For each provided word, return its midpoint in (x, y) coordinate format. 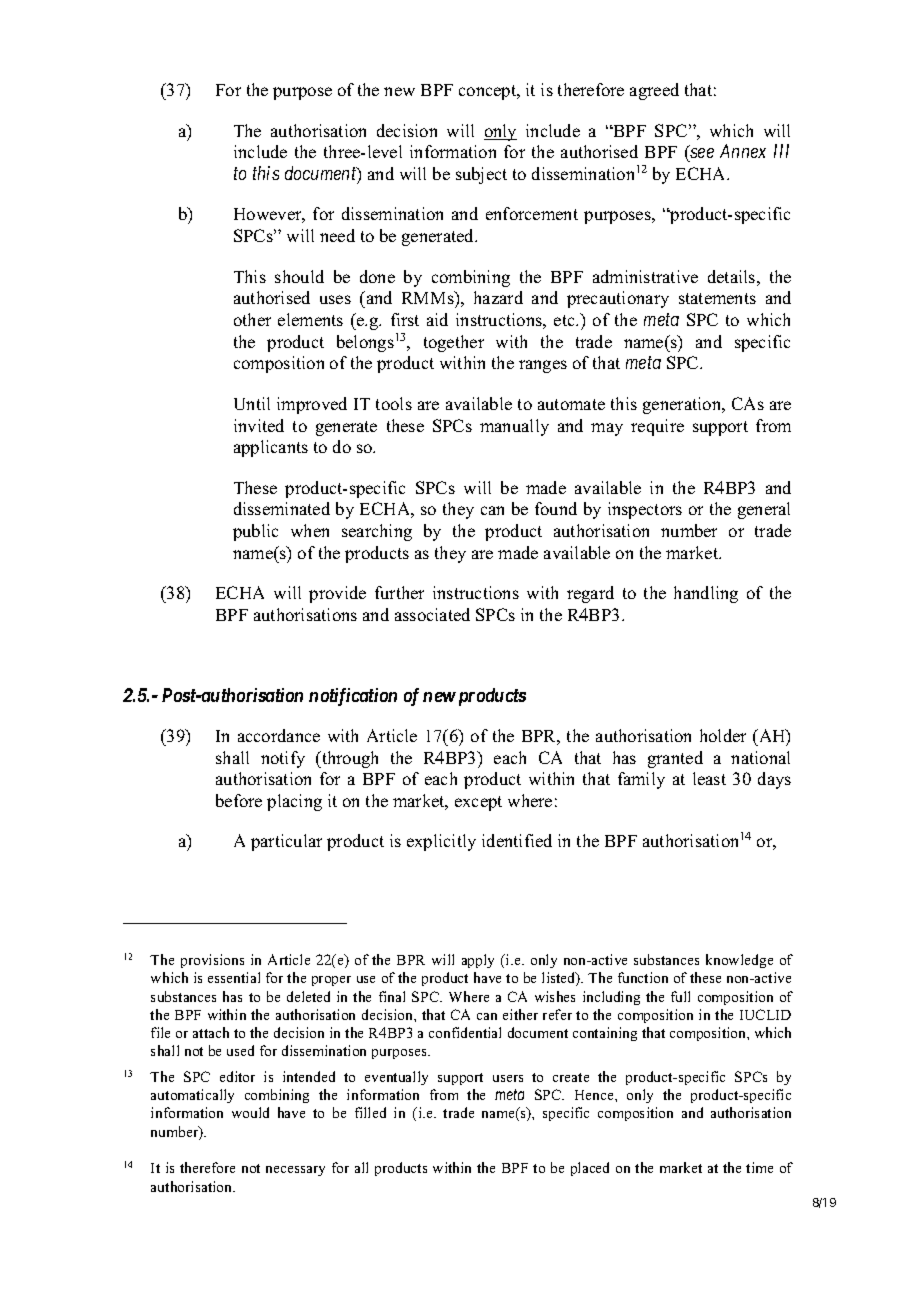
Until (252, 403)
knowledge (739, 961)
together (454, 343)
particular (286, 842)
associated (432, 614)
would (250, 1112)
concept (489, 92)
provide (337, 594)
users (508, 1078)
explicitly (441, 842)
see (701, 155)
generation (683, 405)
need (337, 235)
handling (706, 594)
